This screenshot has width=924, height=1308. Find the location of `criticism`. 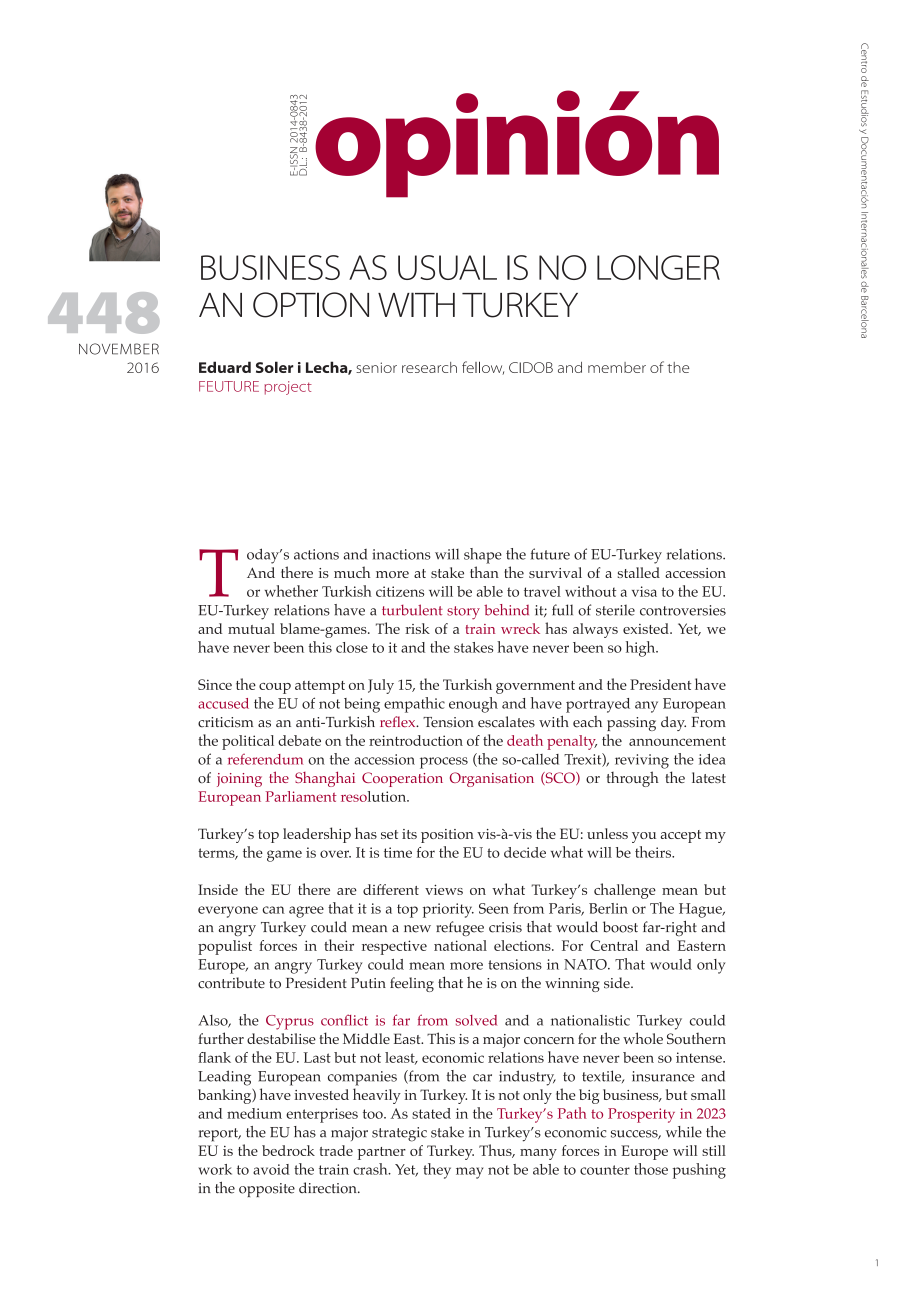

criticism is located at coordinates (225, 722).
